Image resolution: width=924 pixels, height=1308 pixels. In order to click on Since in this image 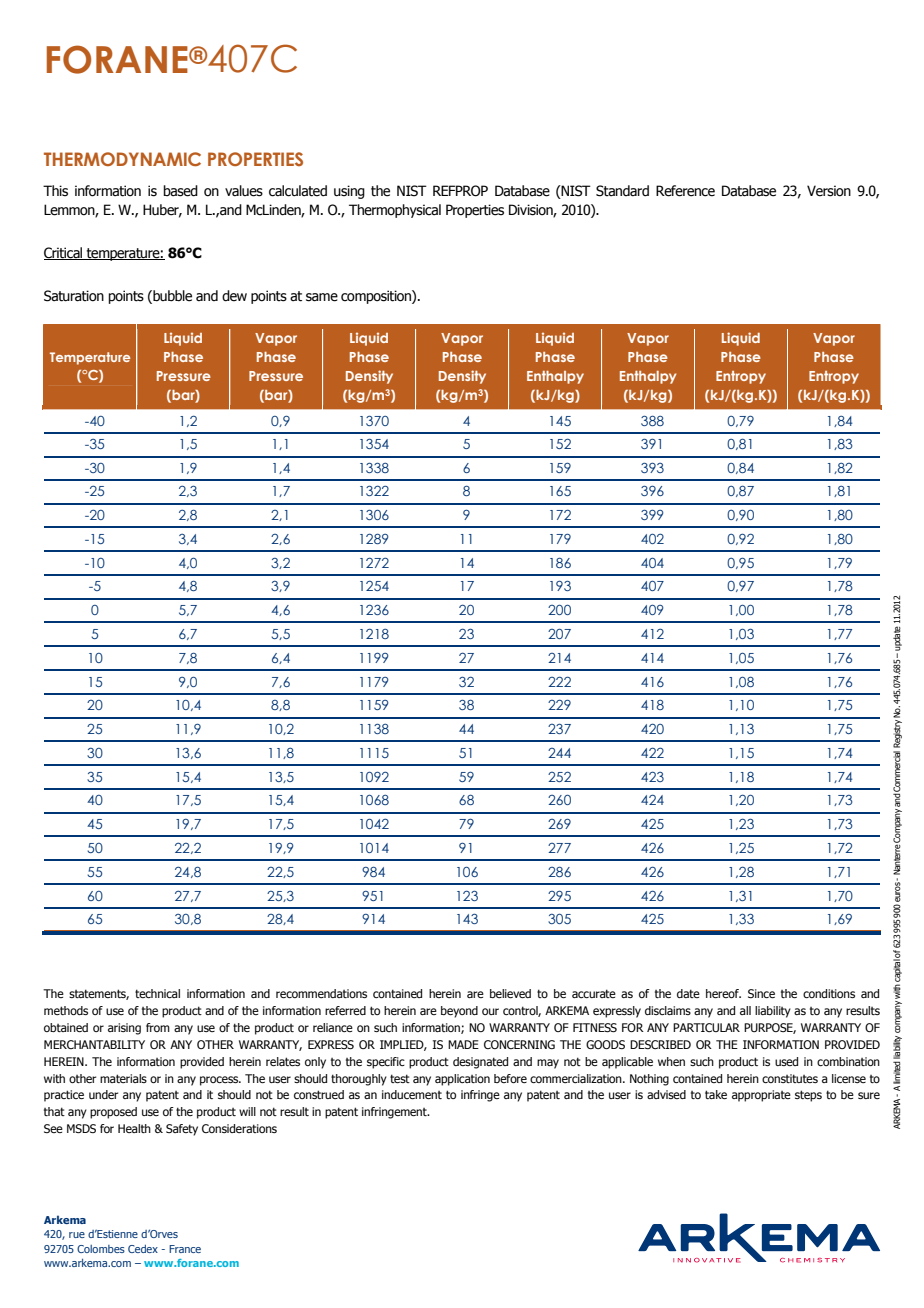, I will do `click(761, 993)`.
